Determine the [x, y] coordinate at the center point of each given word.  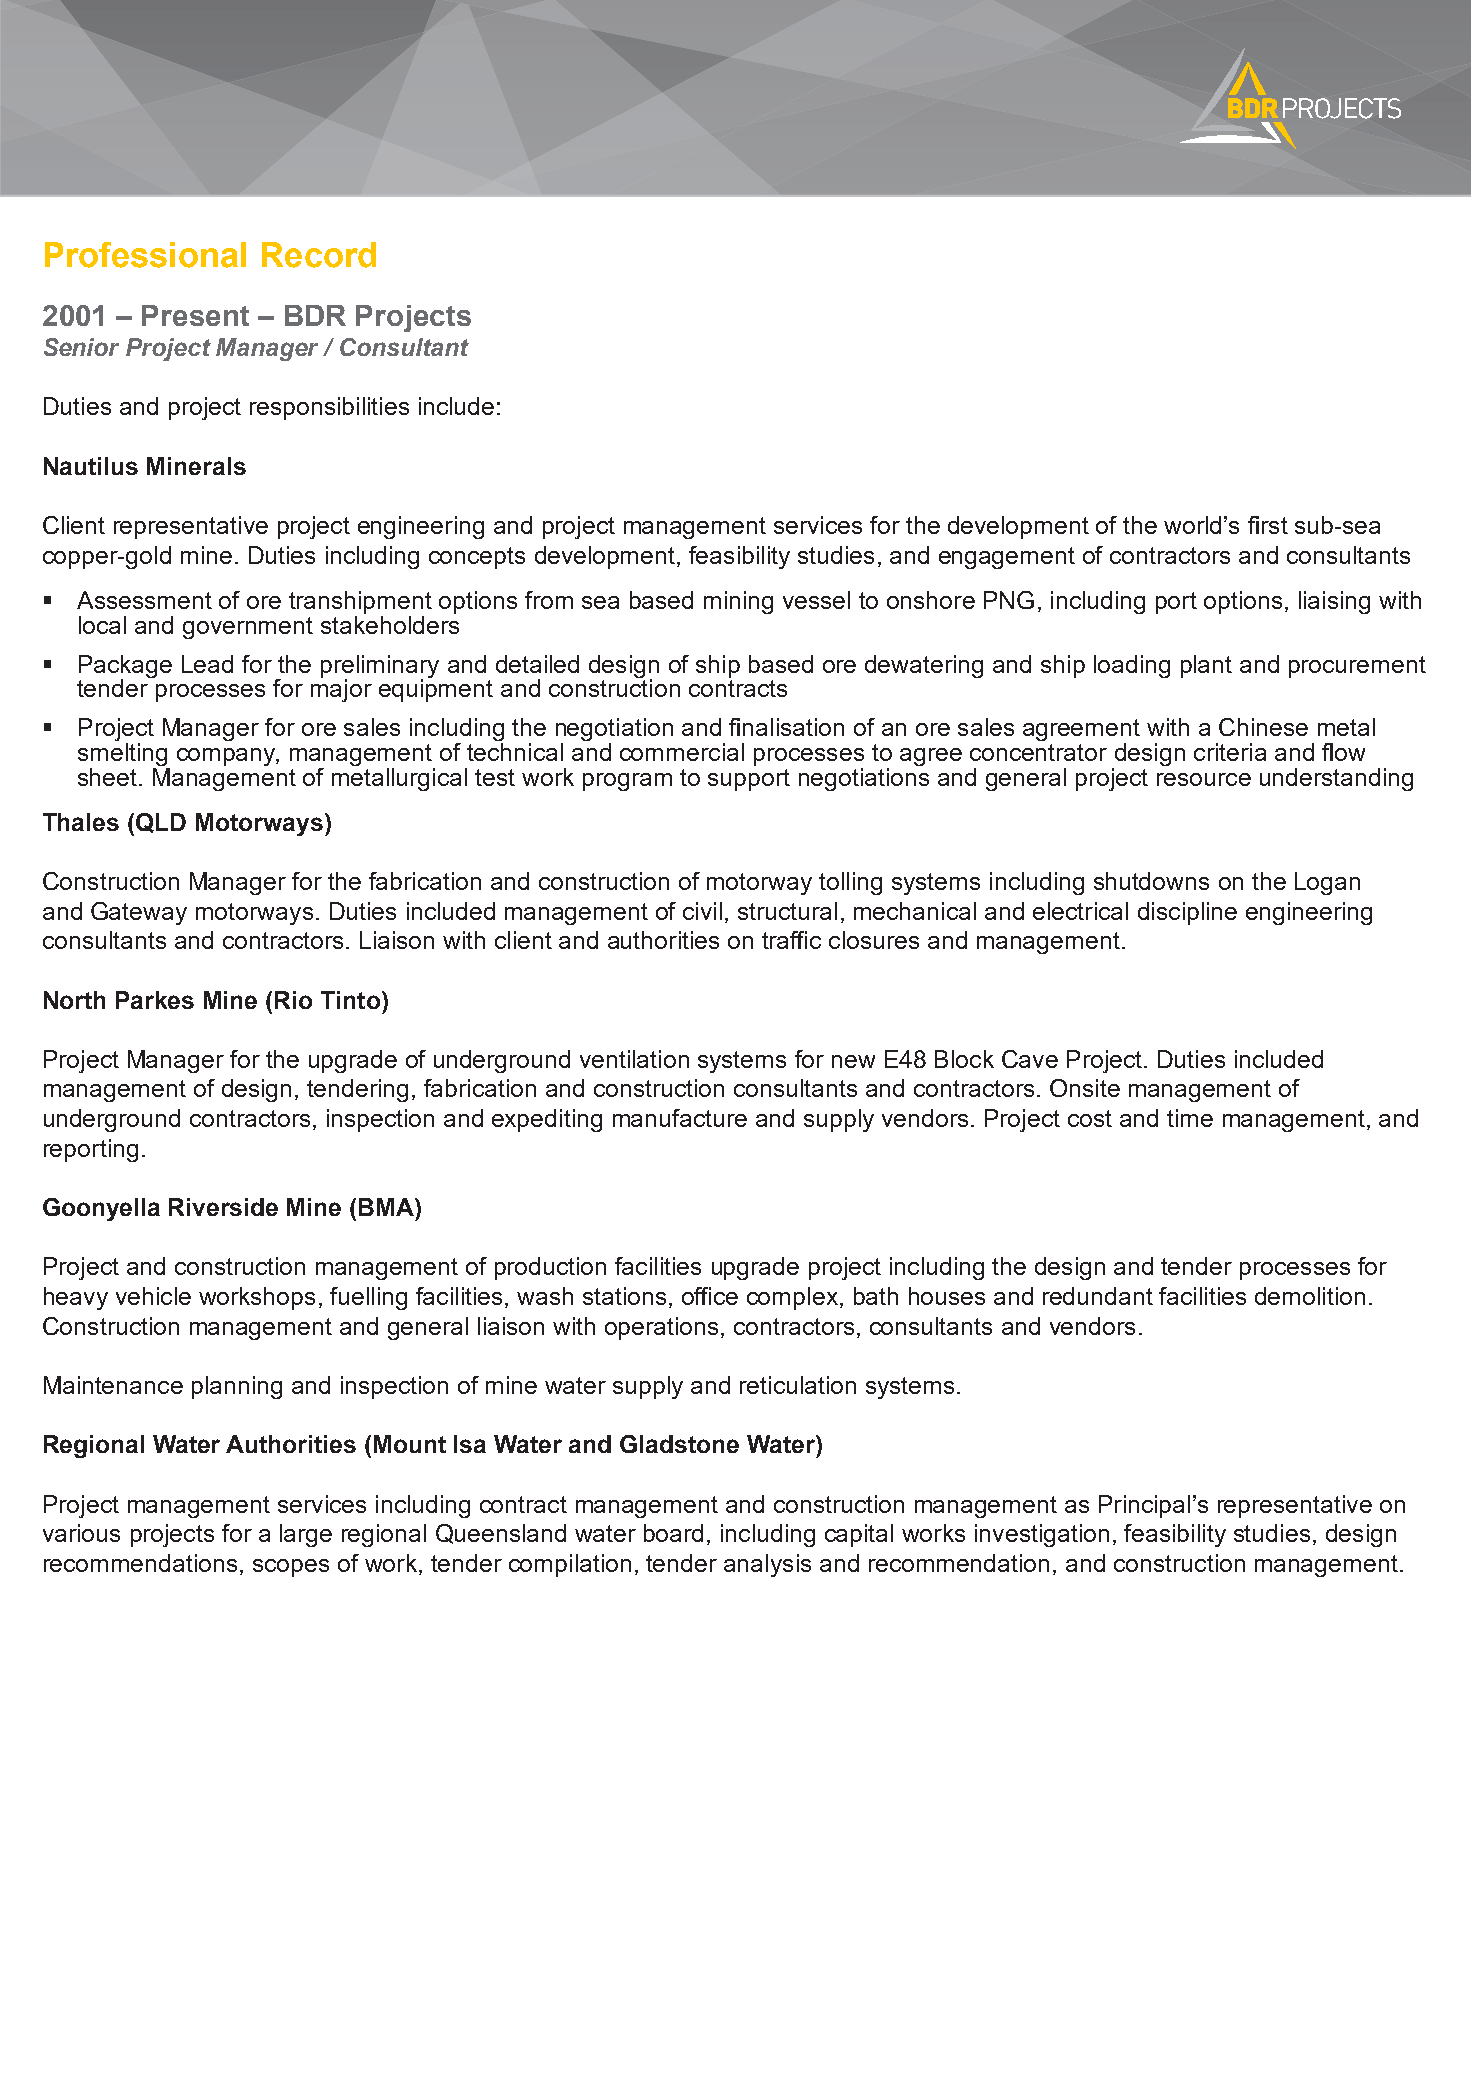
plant [1206, 666]
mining [738, 602]
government [248, 628]
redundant [1098, 1296]
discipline [1187, 913]
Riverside [223, 1207]
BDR [315, 315]
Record [319, 255]
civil [702, 911]
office [710, 1296]
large [306, 1535]
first [1268, 525]
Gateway [139, 913]
